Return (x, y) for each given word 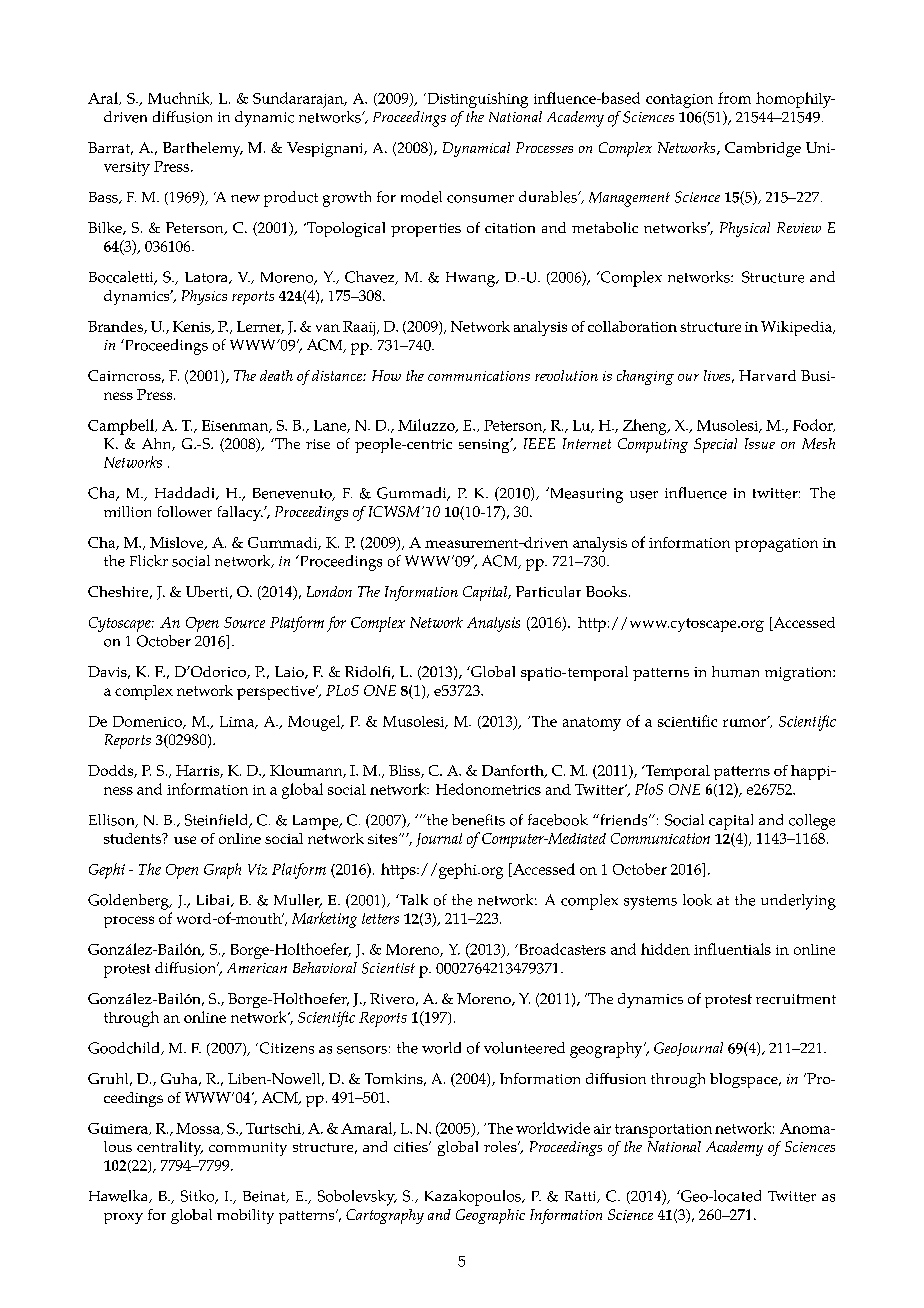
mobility (245, 1216)
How (386, 375)
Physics (204, 297)
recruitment (796, 999)
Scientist (388, 968)
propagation (776, 545)
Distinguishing (476, 100)
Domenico (149, 722)
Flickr (149, 561)
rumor (745, 722)
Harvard (767, 375)
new (245, 199)
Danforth (514, 771)
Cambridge (763, 149)
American (257, 968)
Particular (548, 591)
